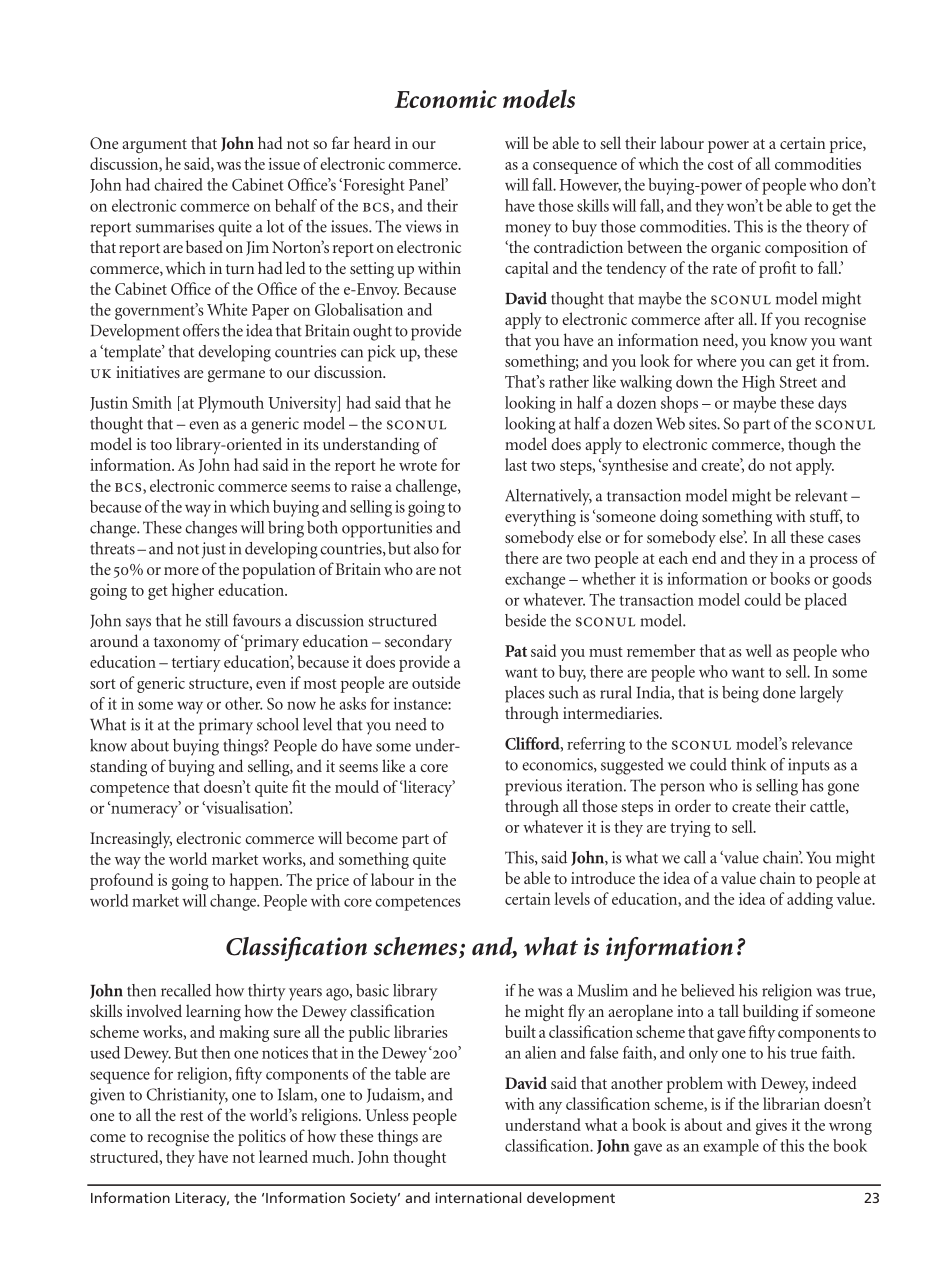  Describe the element at coordinates (191, 1116) in the screenshot. I see `rest` at that location.
